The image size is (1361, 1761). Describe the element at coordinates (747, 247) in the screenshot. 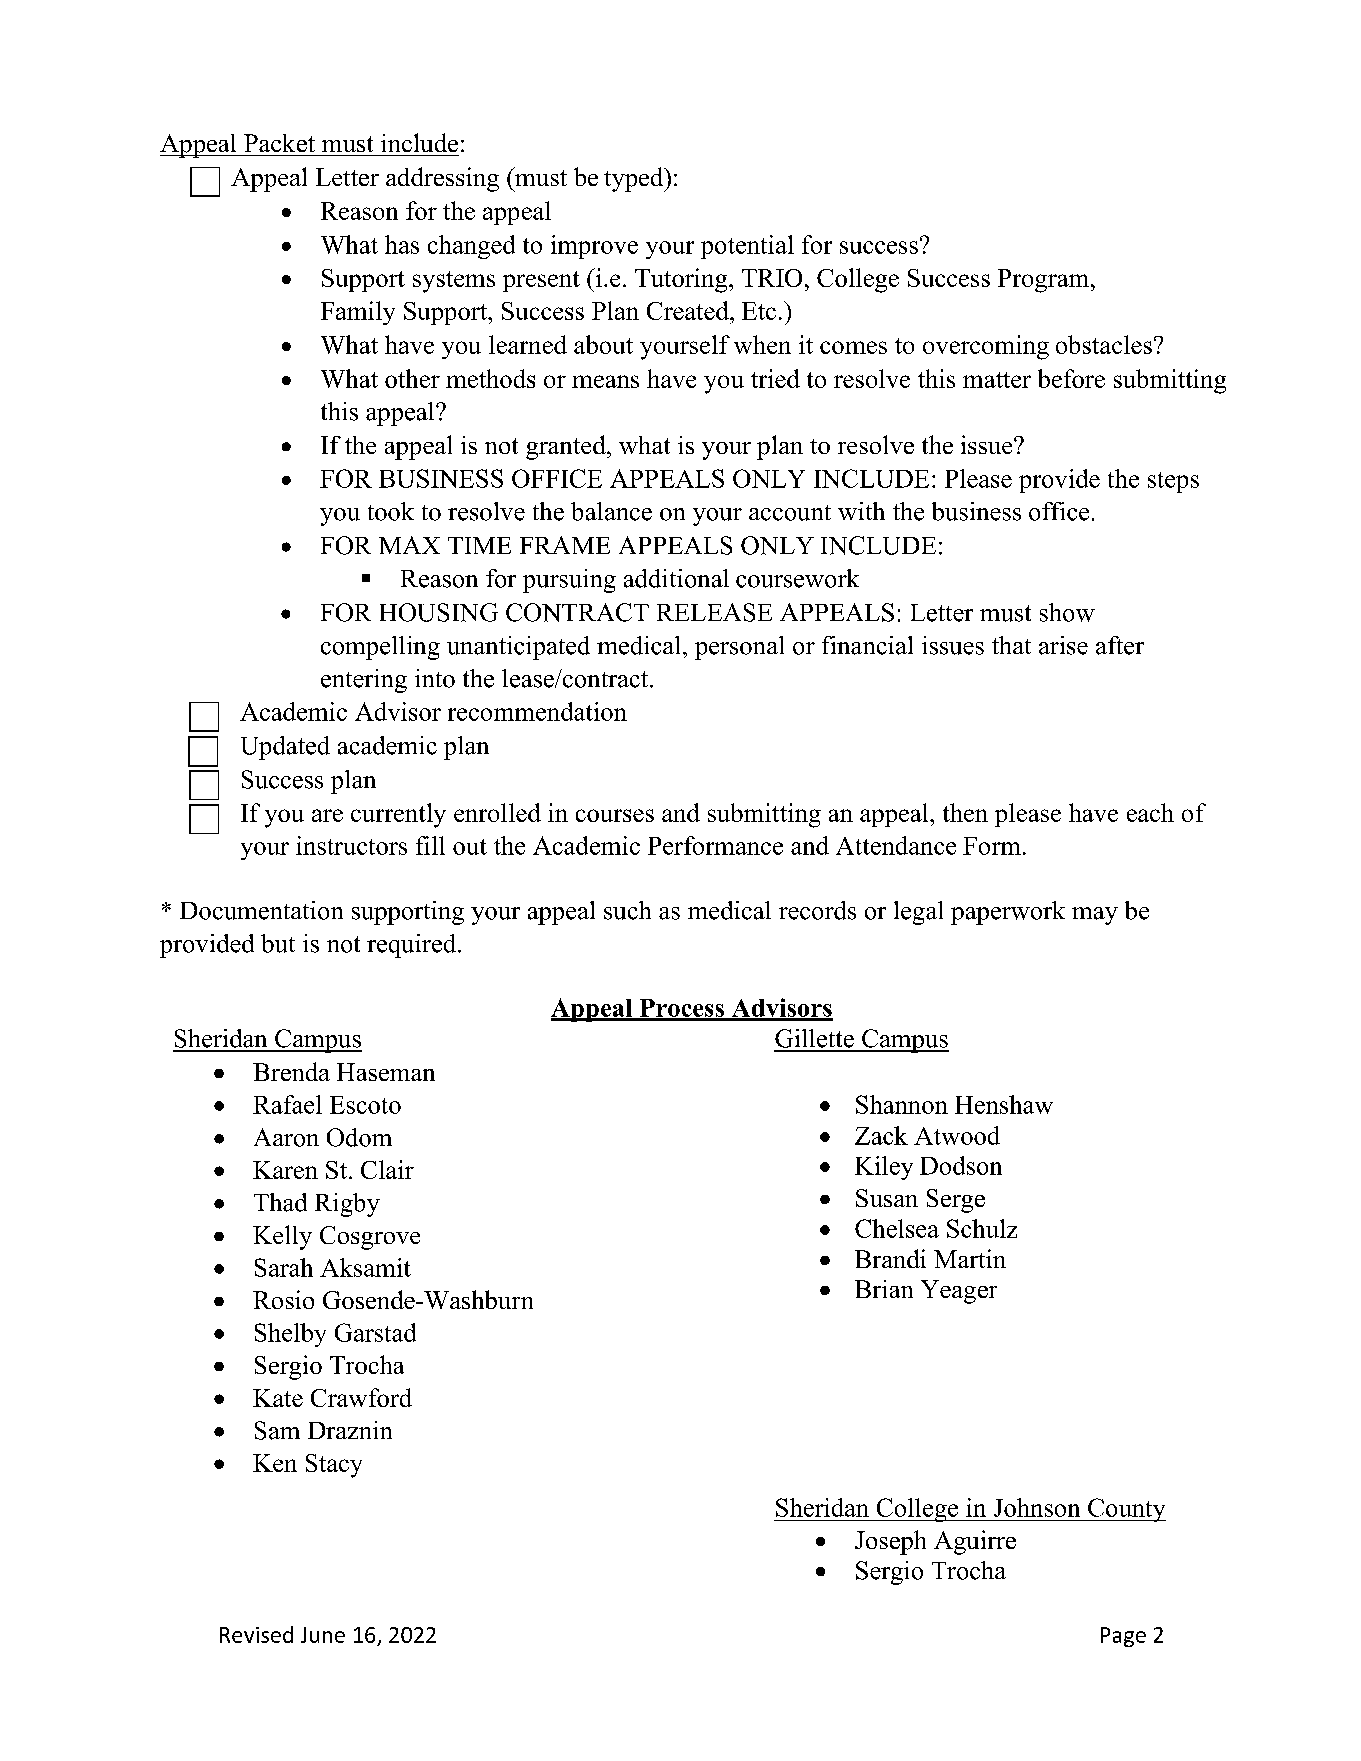

I see `potential` at that location.
